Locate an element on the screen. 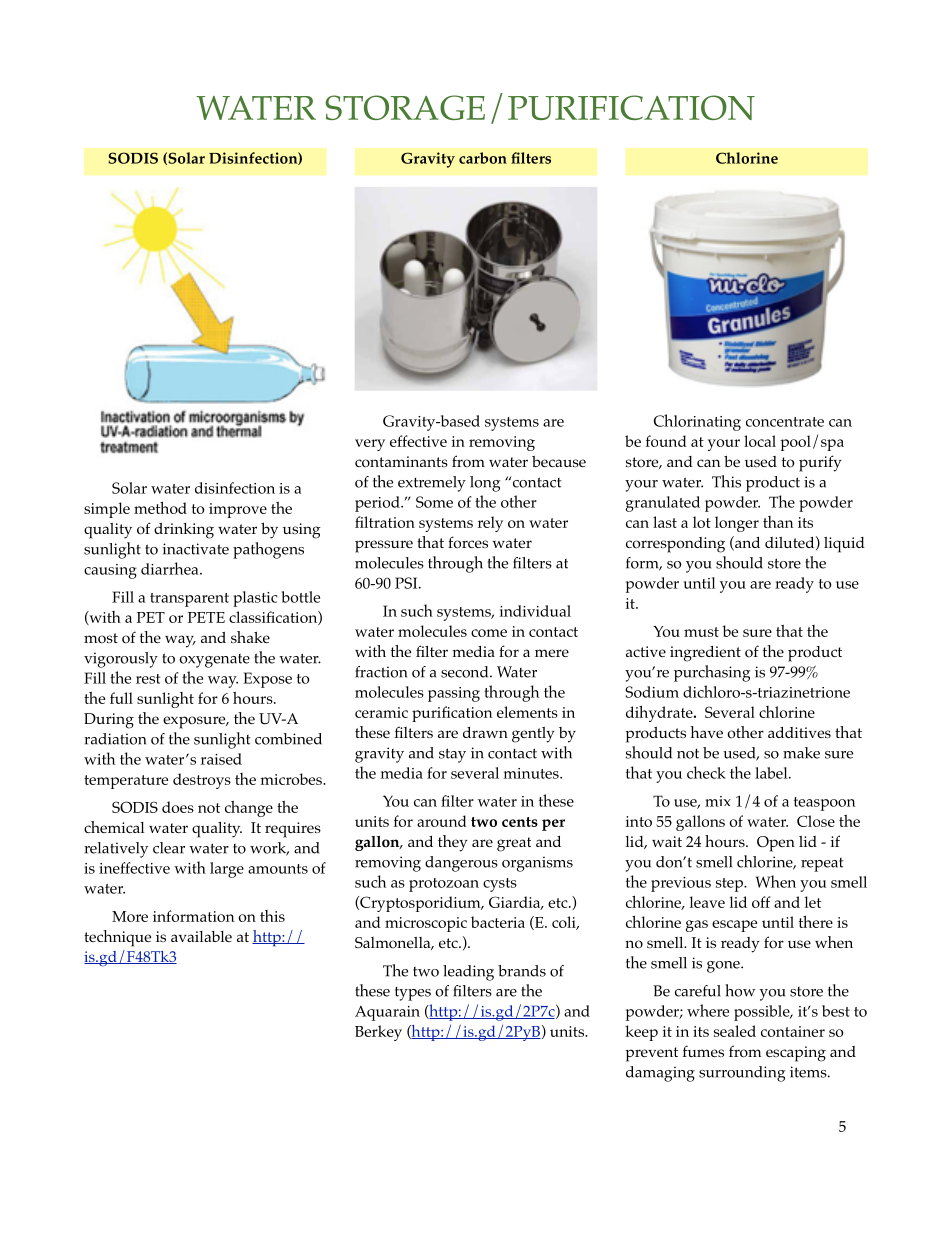  must is located at coordinates (701, 632).
